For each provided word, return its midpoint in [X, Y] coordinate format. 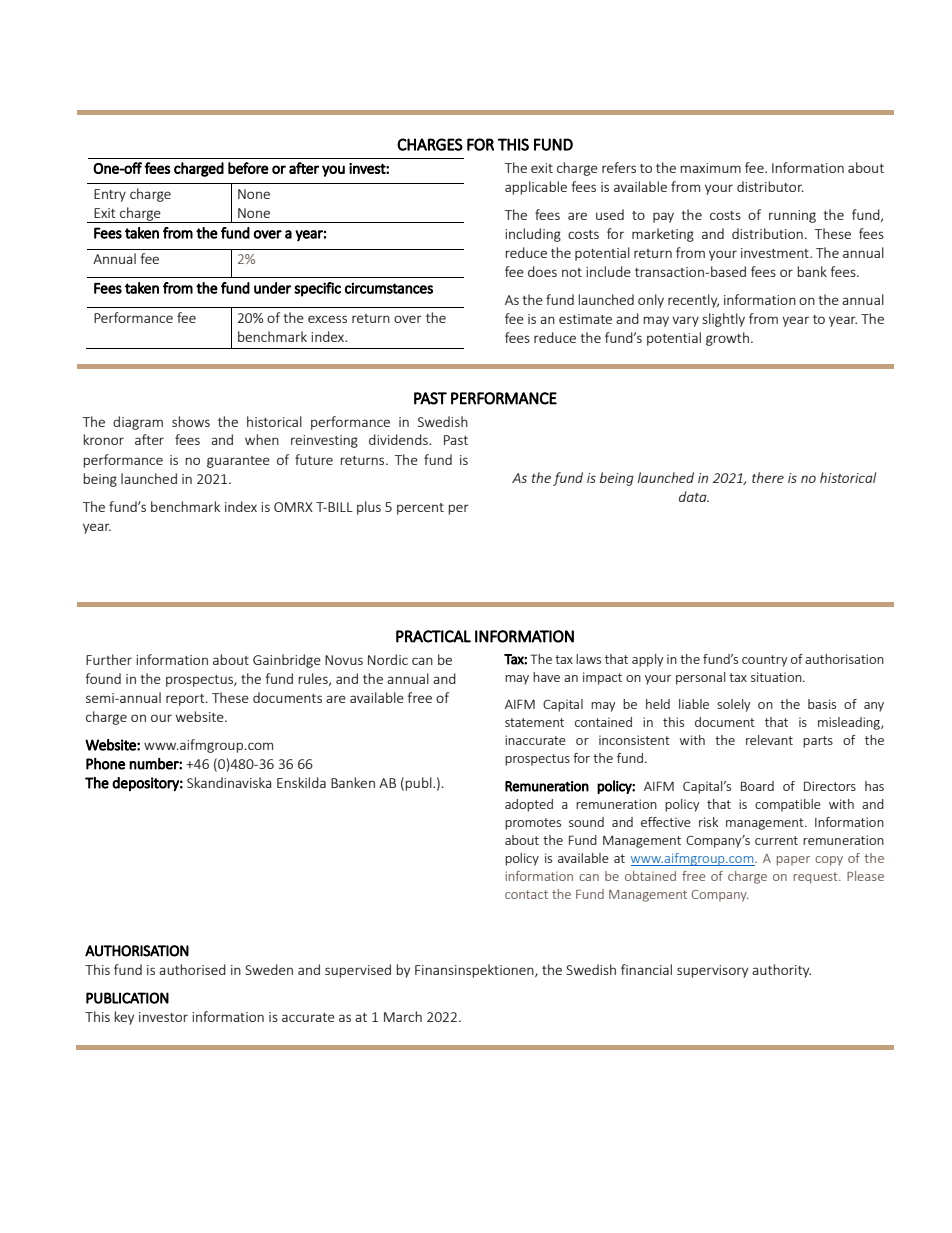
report [186, 700]
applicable [536, 188]
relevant [769, 740]
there [768, 477]
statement [534, 722]
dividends [399, 439]
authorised [192, 969]
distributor [770, 186]
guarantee [238, 462]
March [403, 1016]
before [248, 168]
